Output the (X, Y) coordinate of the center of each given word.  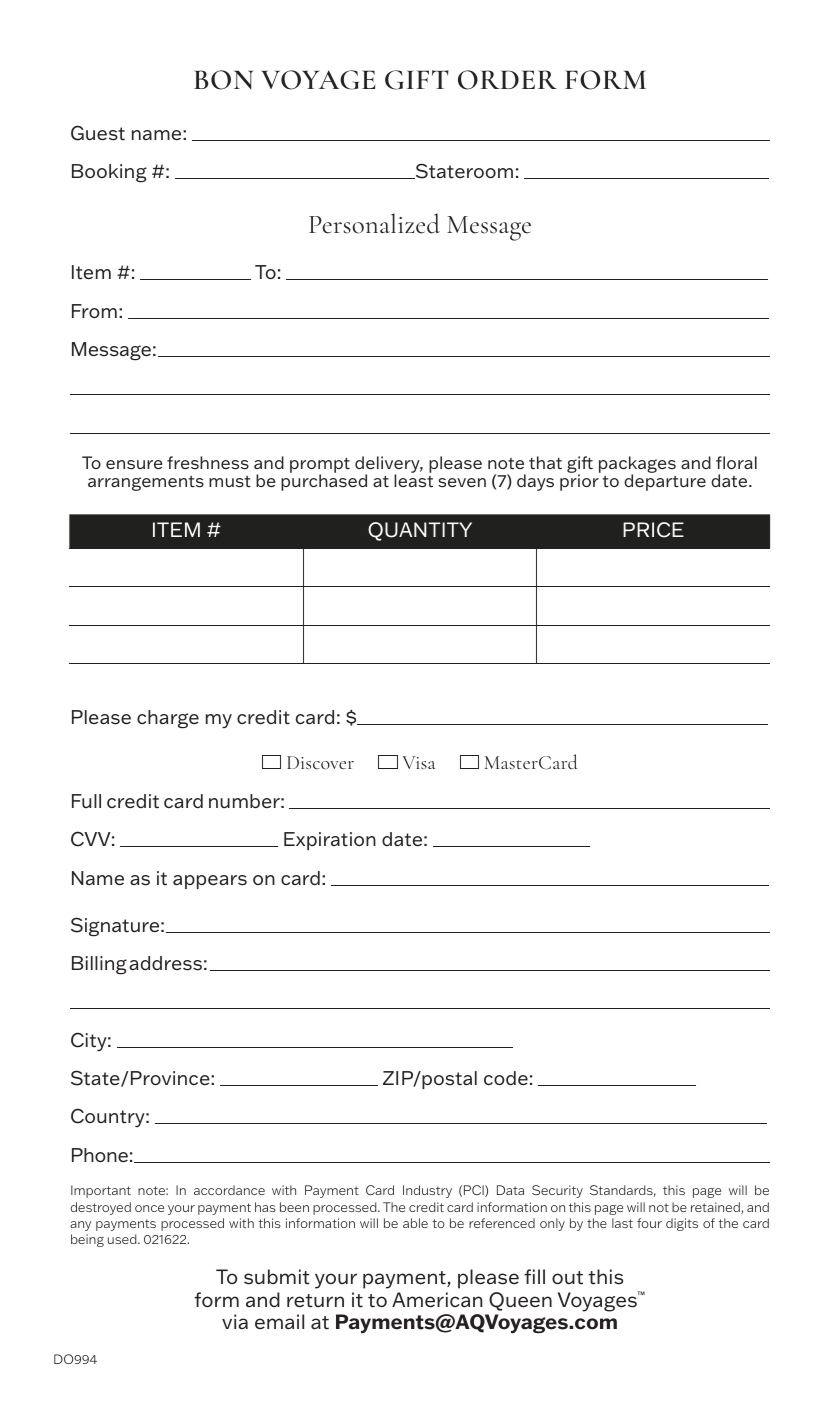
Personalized (374, 223)
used (123, 1239)
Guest (98, 133)
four (649, 1223)
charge (168, 719)
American (437, 1300)
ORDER (507, 80)
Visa (418, 762)
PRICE (653, 530)
